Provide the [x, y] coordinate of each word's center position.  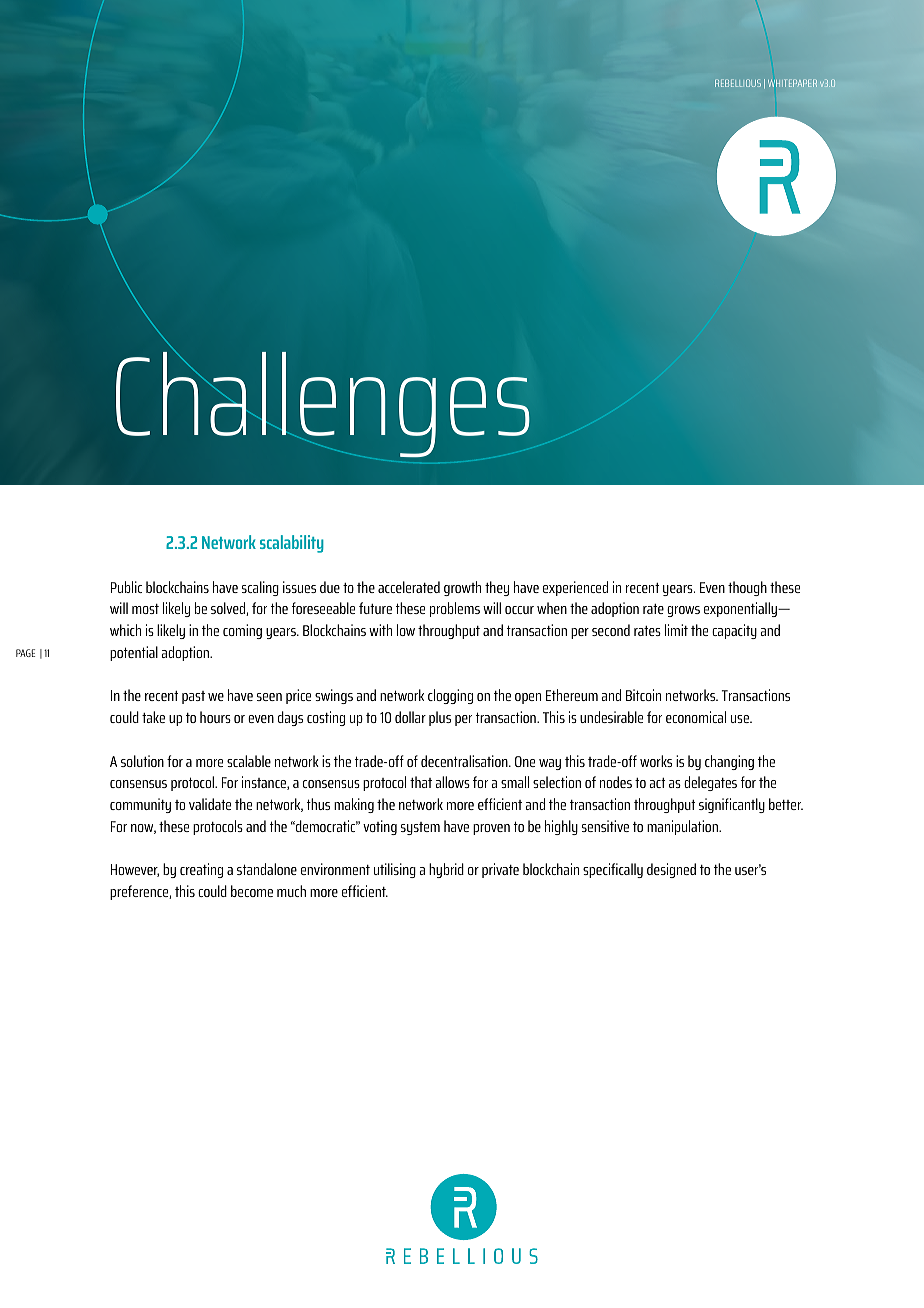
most [145, 609]
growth [462, 588]
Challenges [323, 404]
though [747, 588]
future [375, 608]
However [135, 870]
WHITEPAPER [792, 83]
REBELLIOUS [738, 83]
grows [683, 611]
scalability [292, 544]
